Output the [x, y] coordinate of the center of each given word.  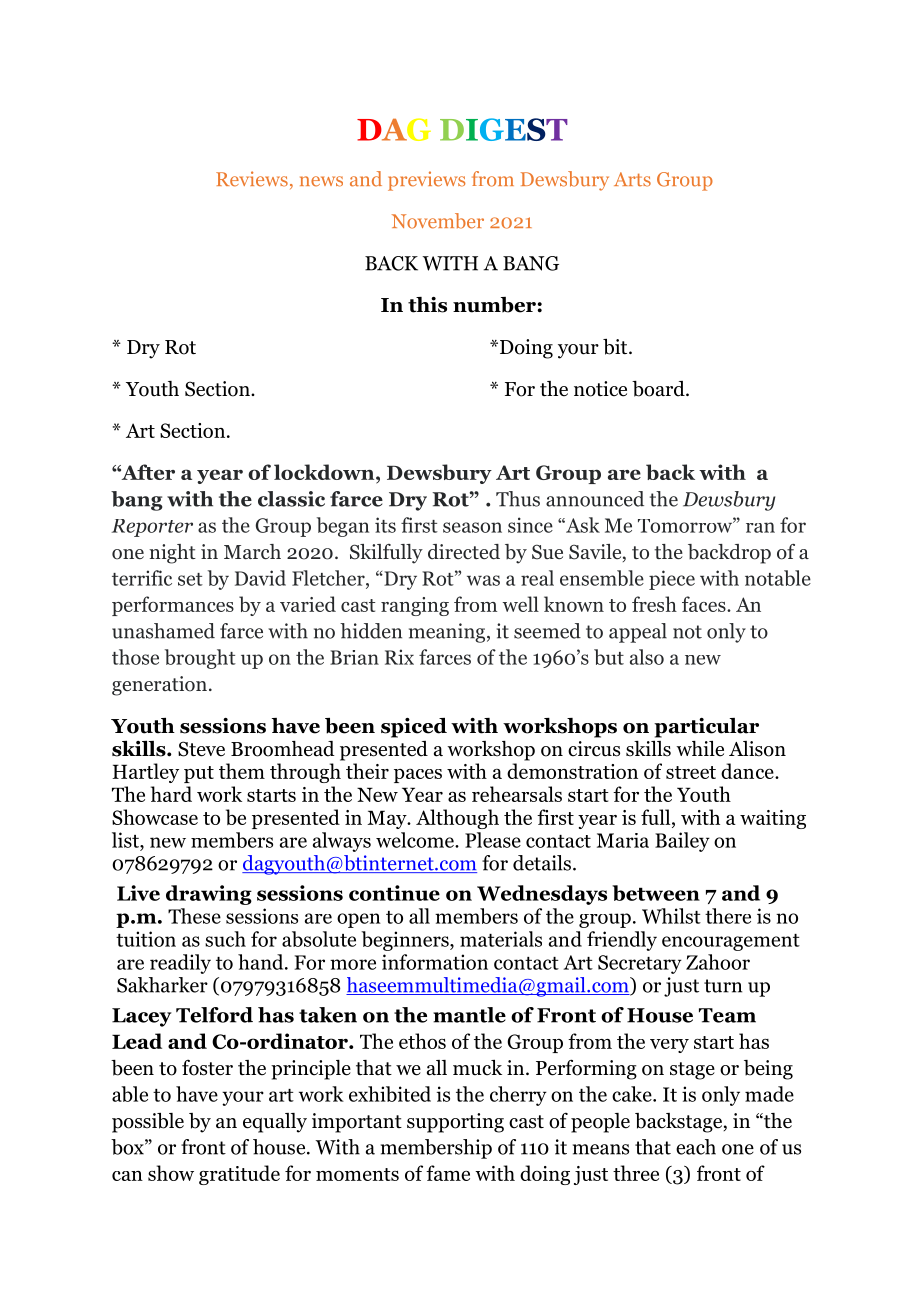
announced [595, 499]
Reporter [152, 528]
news [321, 181]
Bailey [682, 842]
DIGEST [504, 129]
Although [457, 819]
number [495, 305]
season [472, 527]
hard [171, 794]
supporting [455, 1123]
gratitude [239, 1175]
